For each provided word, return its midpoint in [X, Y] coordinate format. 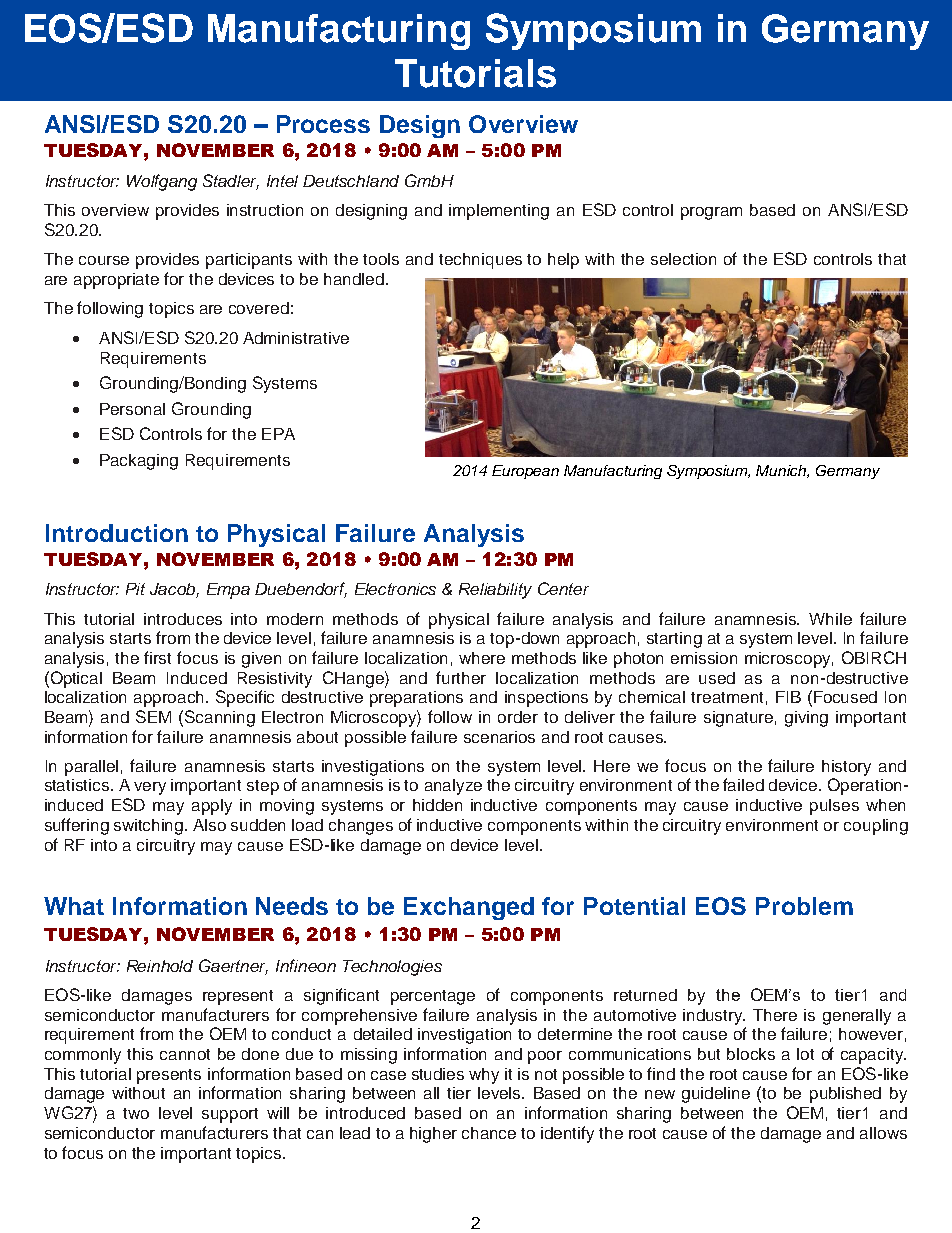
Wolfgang [162, 182]
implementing [499, 212]
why [484, 1076]
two [136, 1113]
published [845, 1095]
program [711, 213]
